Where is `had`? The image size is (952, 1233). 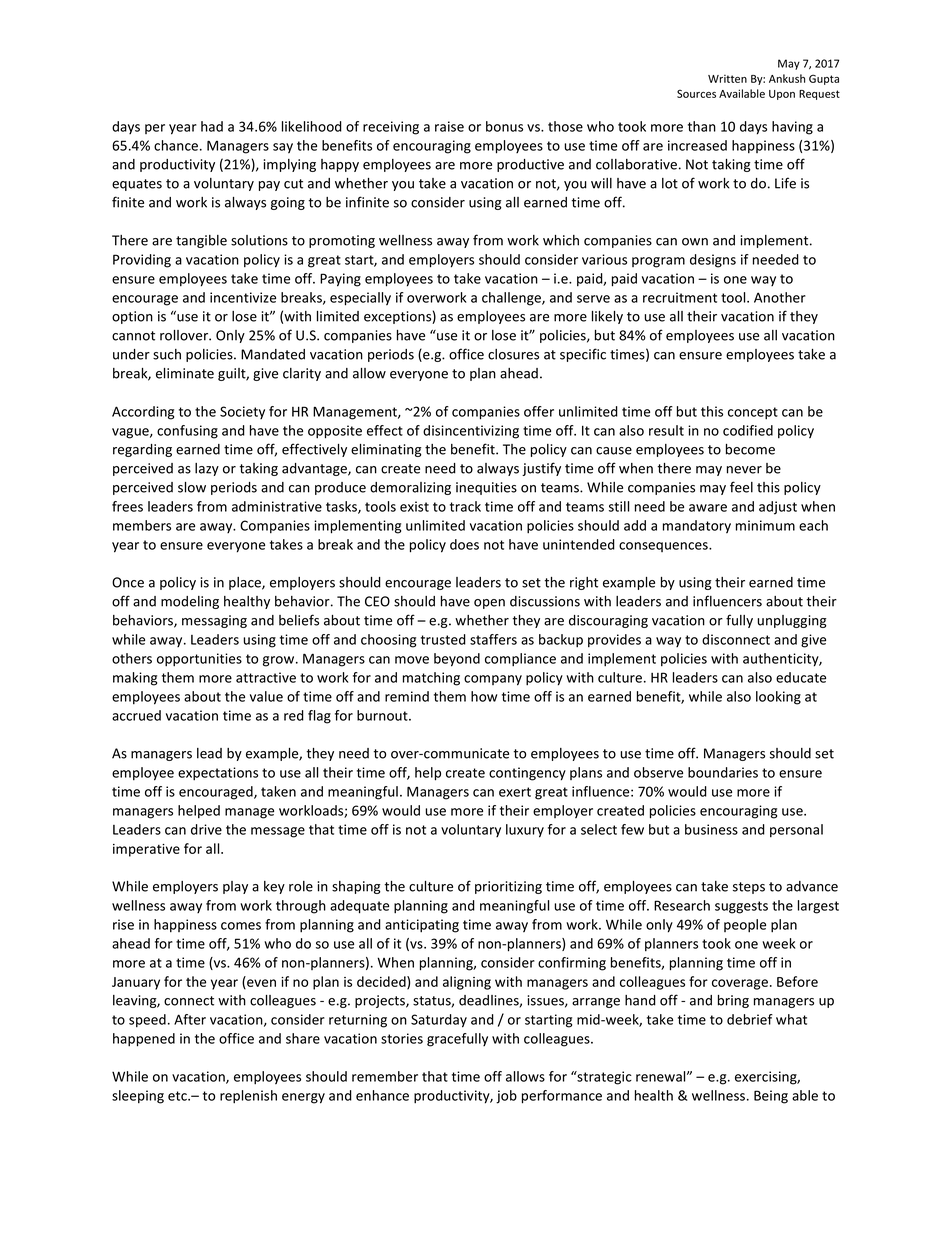 had is located at coordinates (212, 126).
